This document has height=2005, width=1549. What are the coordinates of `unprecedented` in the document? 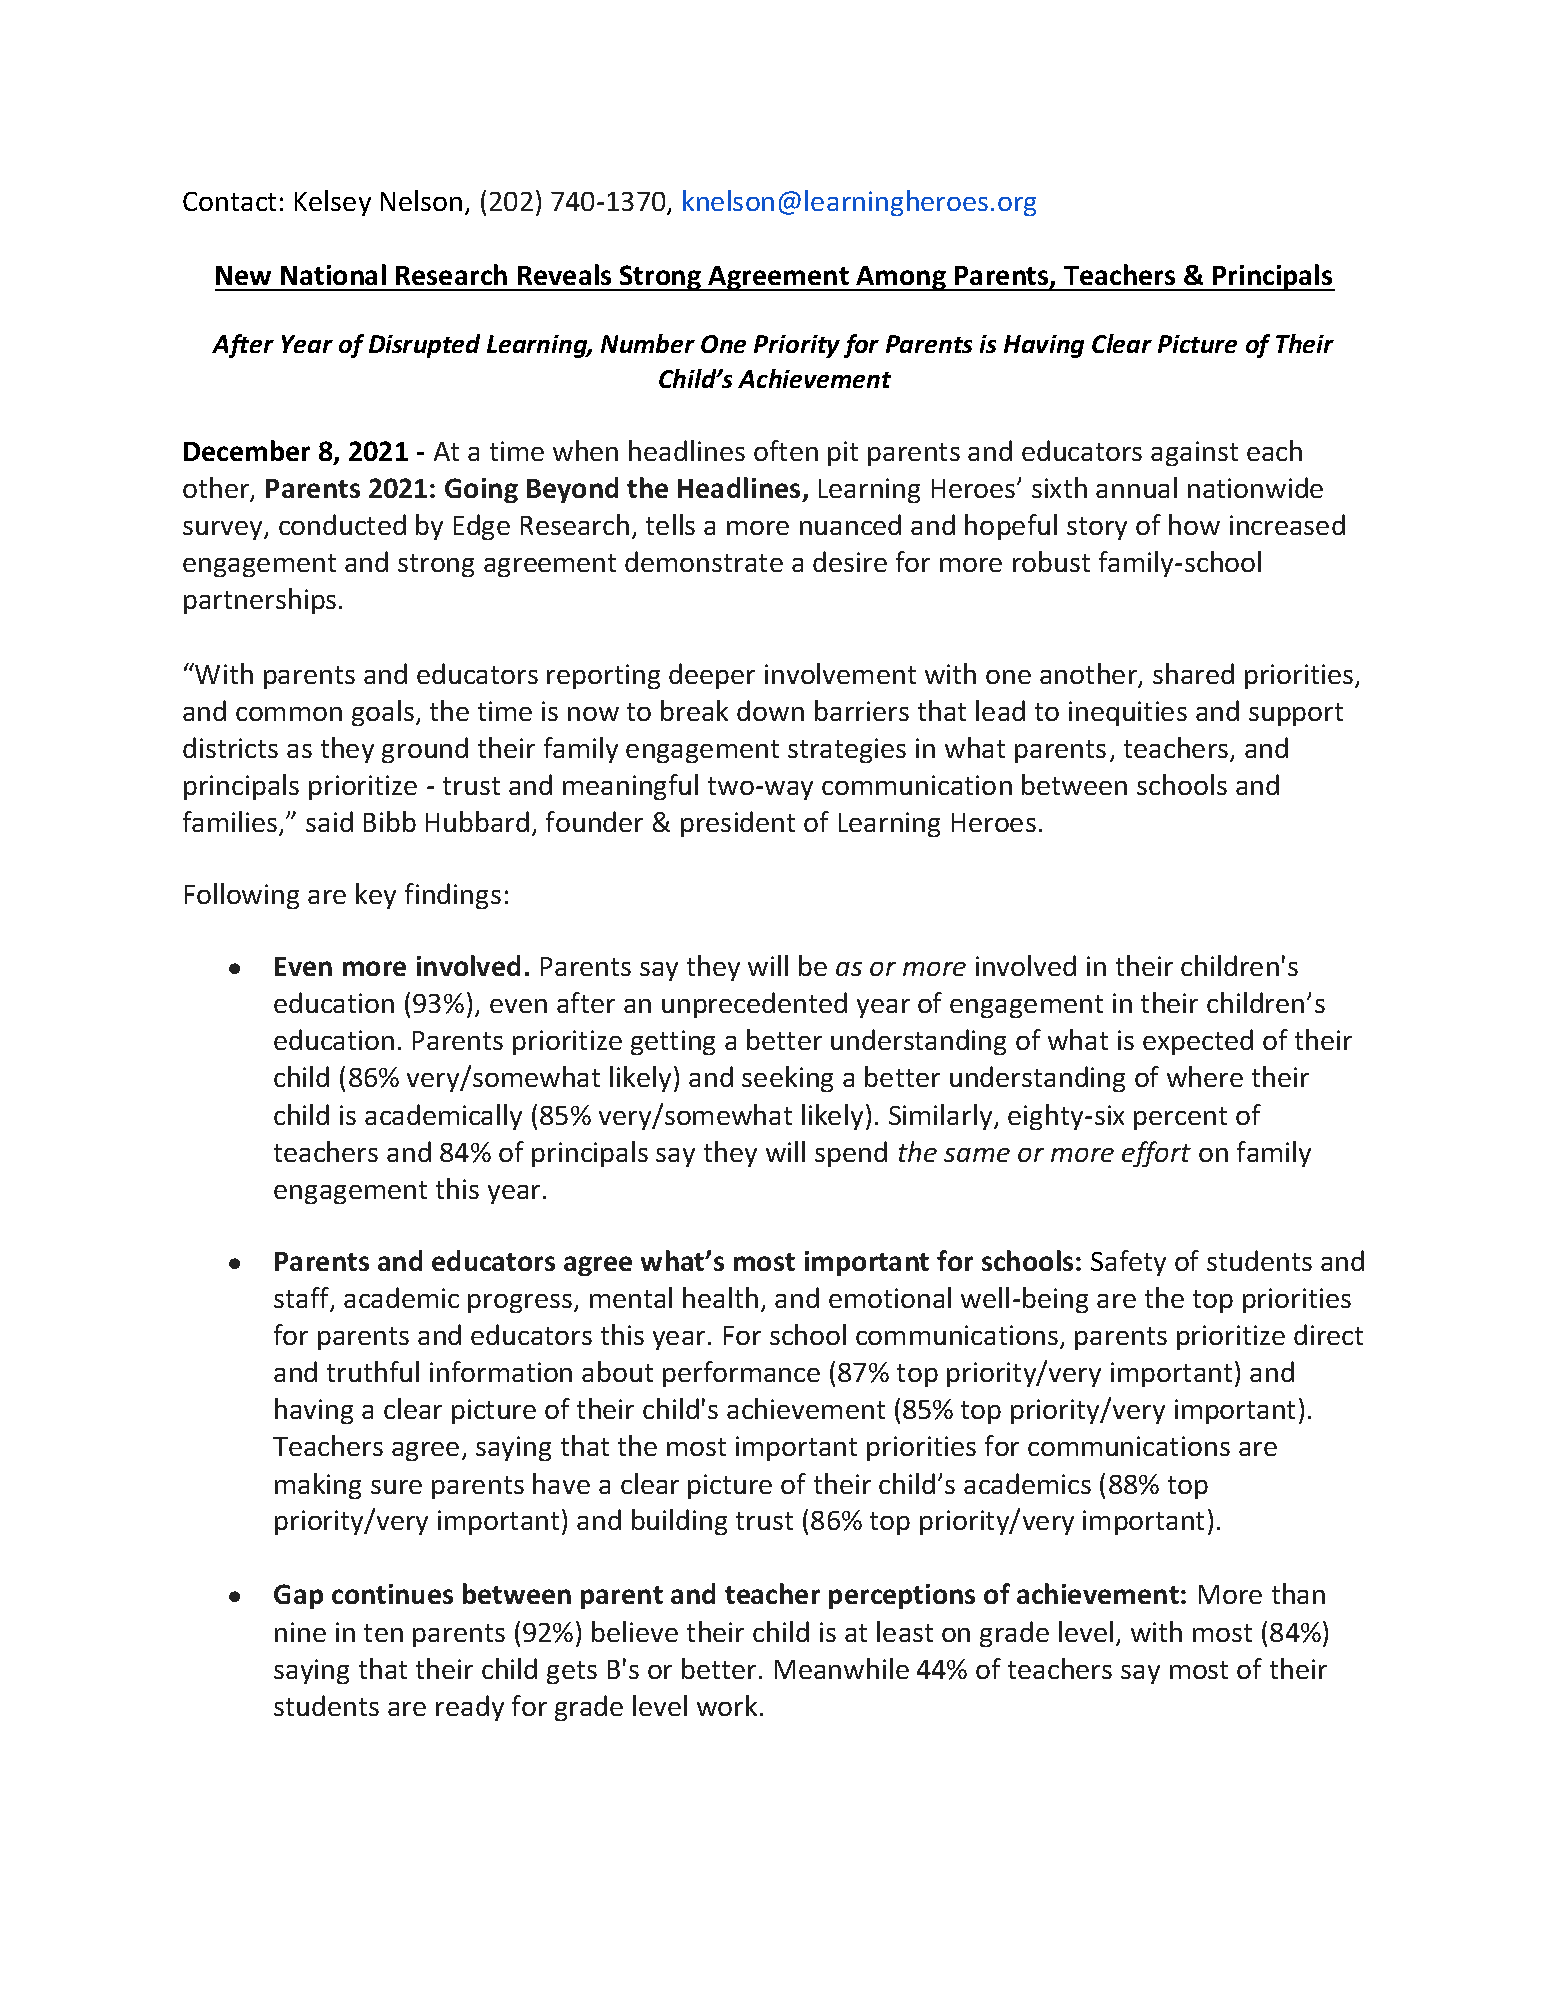 It's located at (754, 1005).
